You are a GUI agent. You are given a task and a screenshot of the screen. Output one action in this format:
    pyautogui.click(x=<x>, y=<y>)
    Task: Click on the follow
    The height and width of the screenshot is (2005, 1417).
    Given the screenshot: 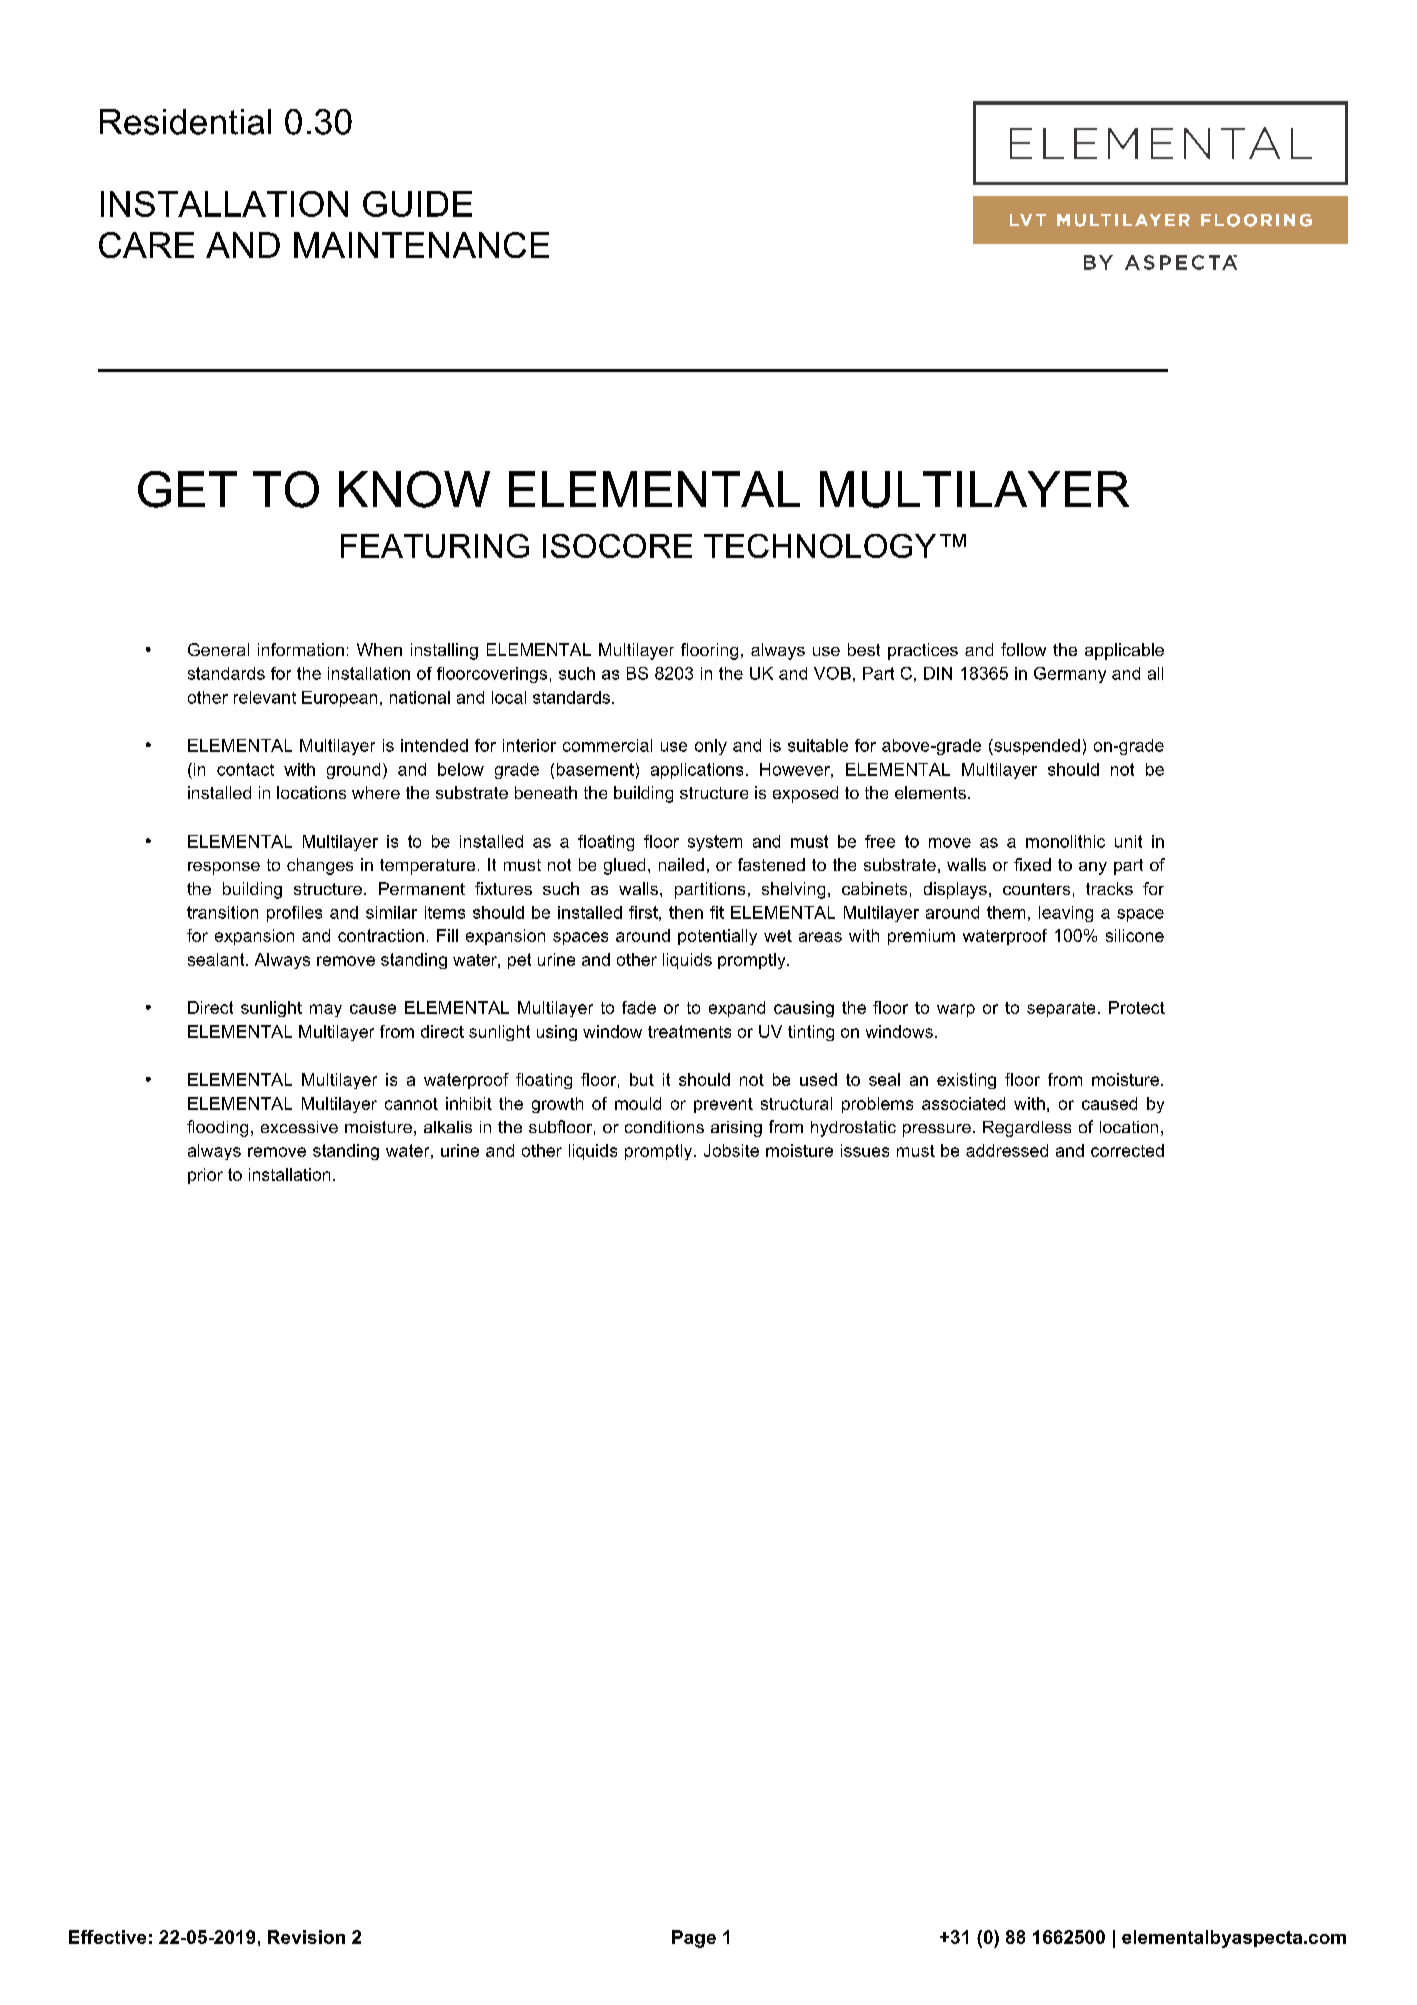 What is the action you would take?
    pyautogui.click(x=1023, y=649)
